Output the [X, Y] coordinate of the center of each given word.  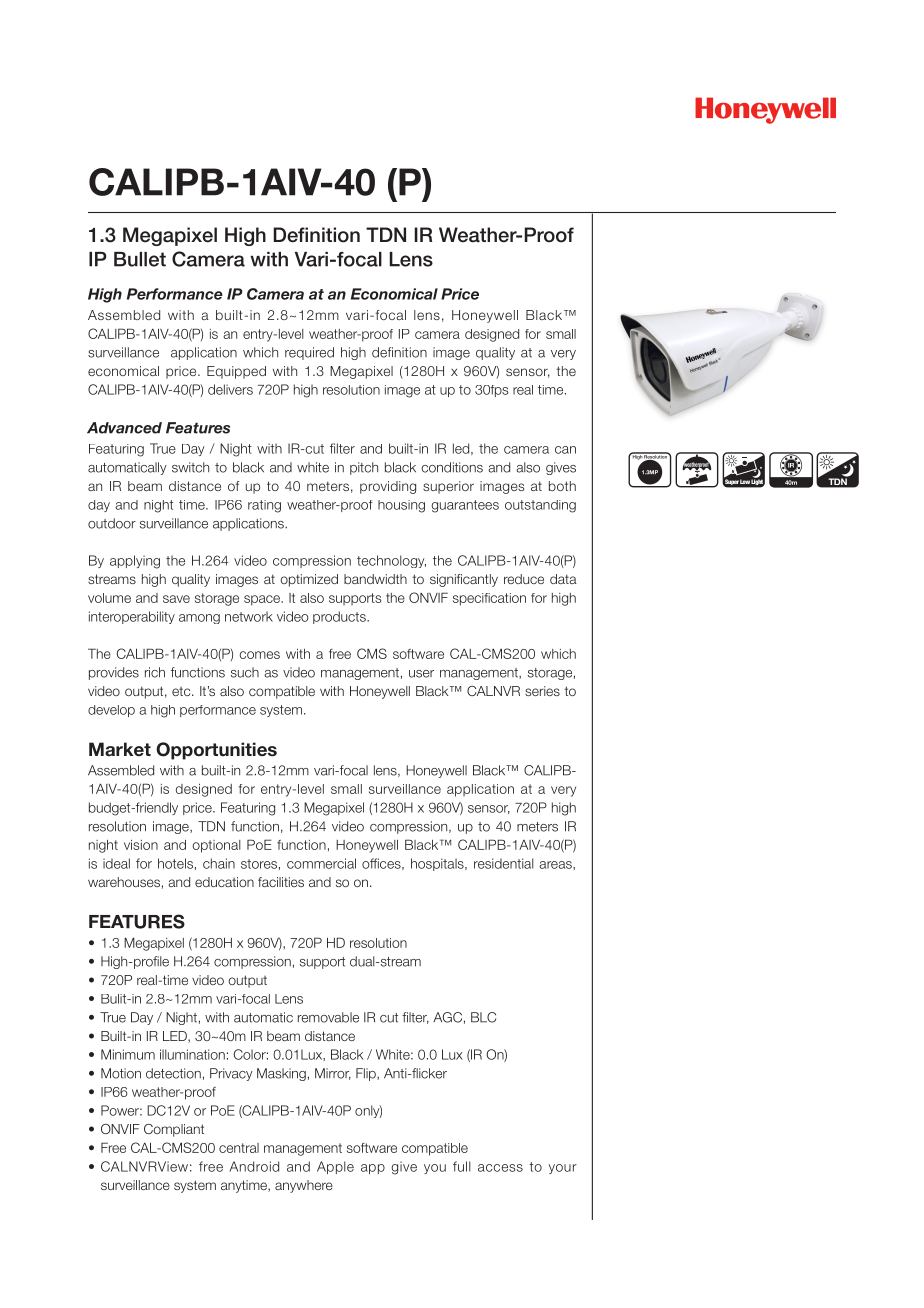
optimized [309, 580]
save [176, 599]
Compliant [174, 1130]
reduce [524, 579]
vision [141, 845]
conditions [452, 467]
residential [504, 863]
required [309, 353]
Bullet [140, 259]
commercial [321, 863]
